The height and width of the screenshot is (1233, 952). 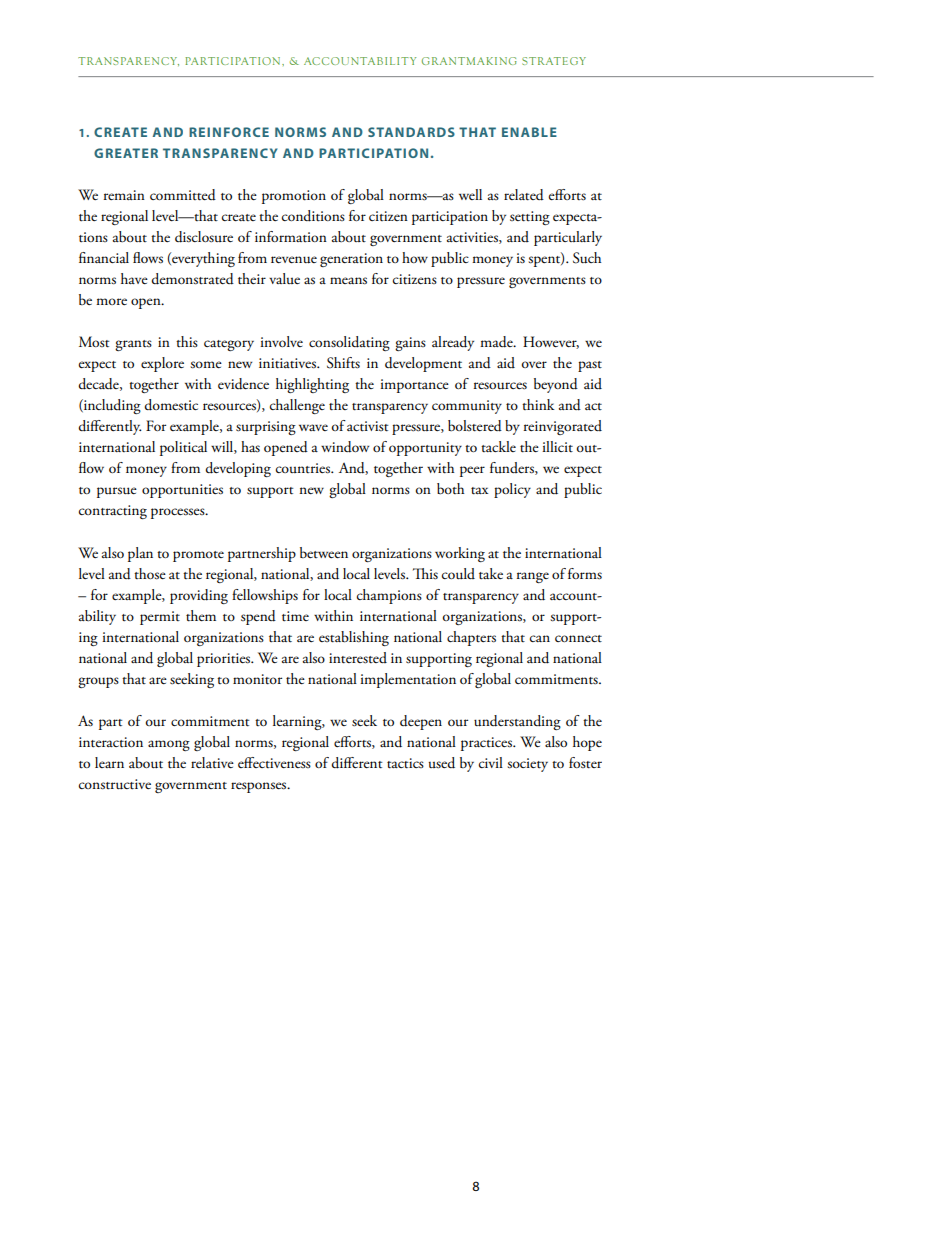 What do you see at coordinates (134, 278) in the screenshot?
I see `have` at bounding box center [134, 278].
